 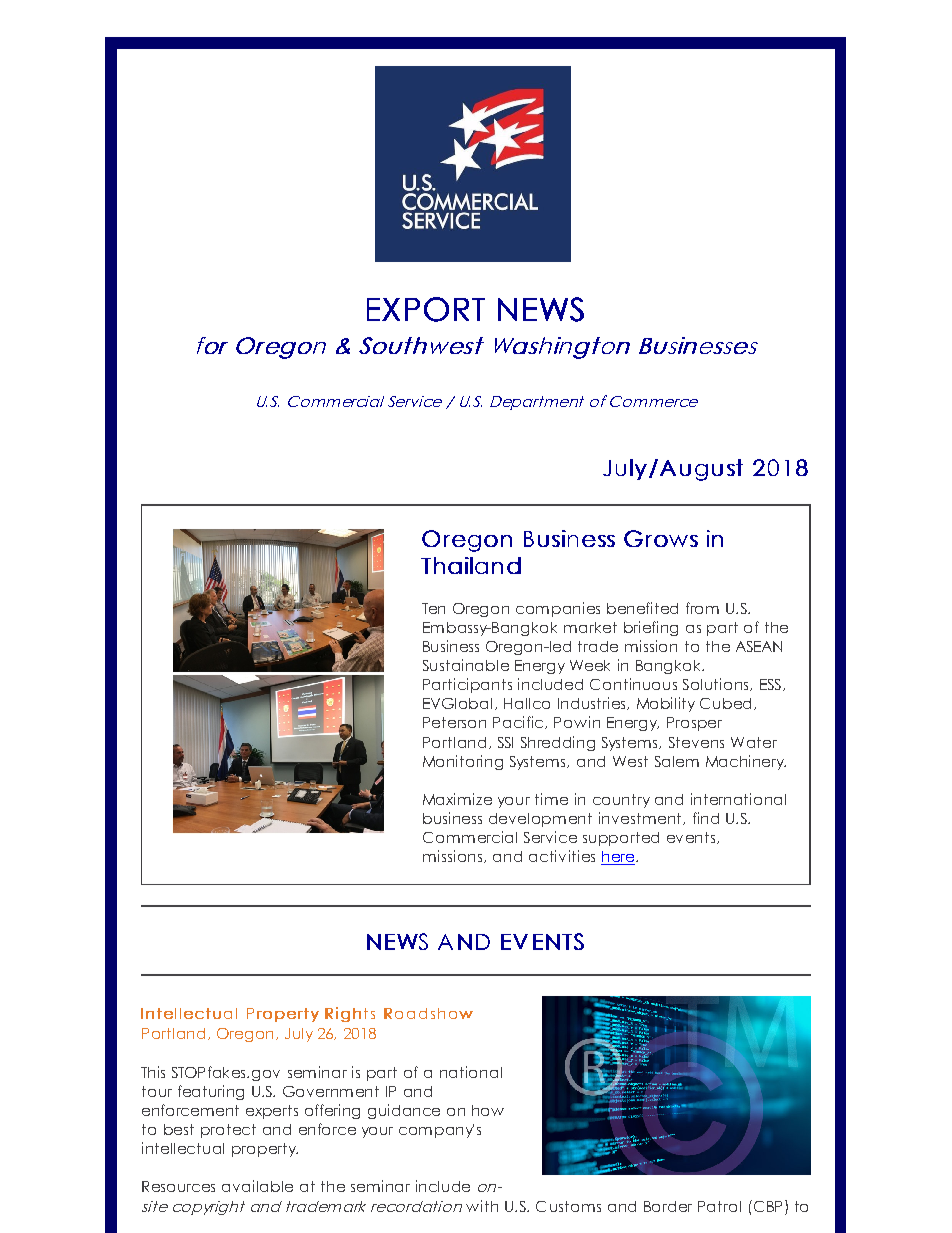 What do you see at coordinates (717, 684) in the screenshot?
I see `Solutions` at bounding box center [717, 684].
